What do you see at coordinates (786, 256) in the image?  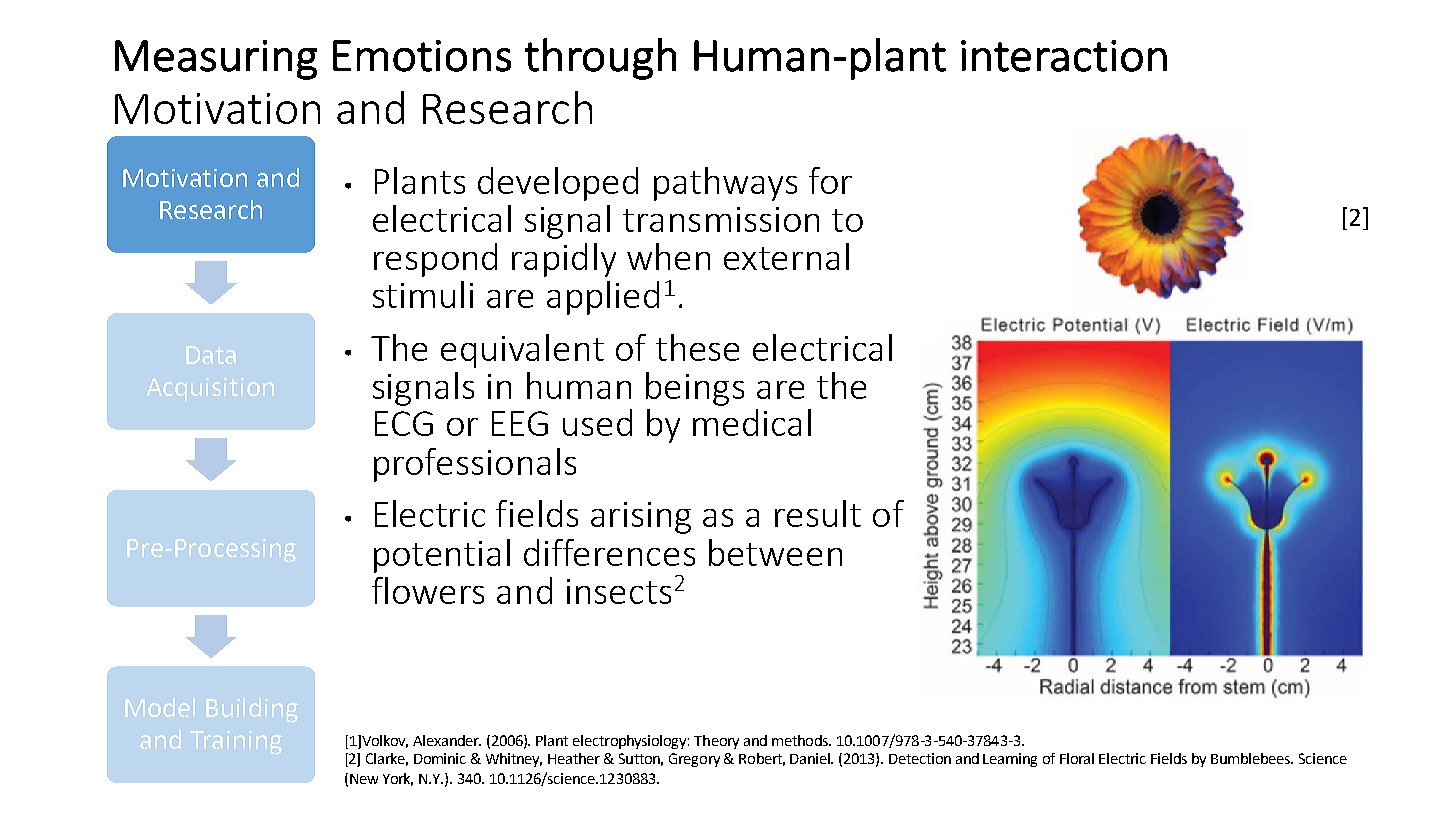 I see `external` at bounding box center [786, 256].
